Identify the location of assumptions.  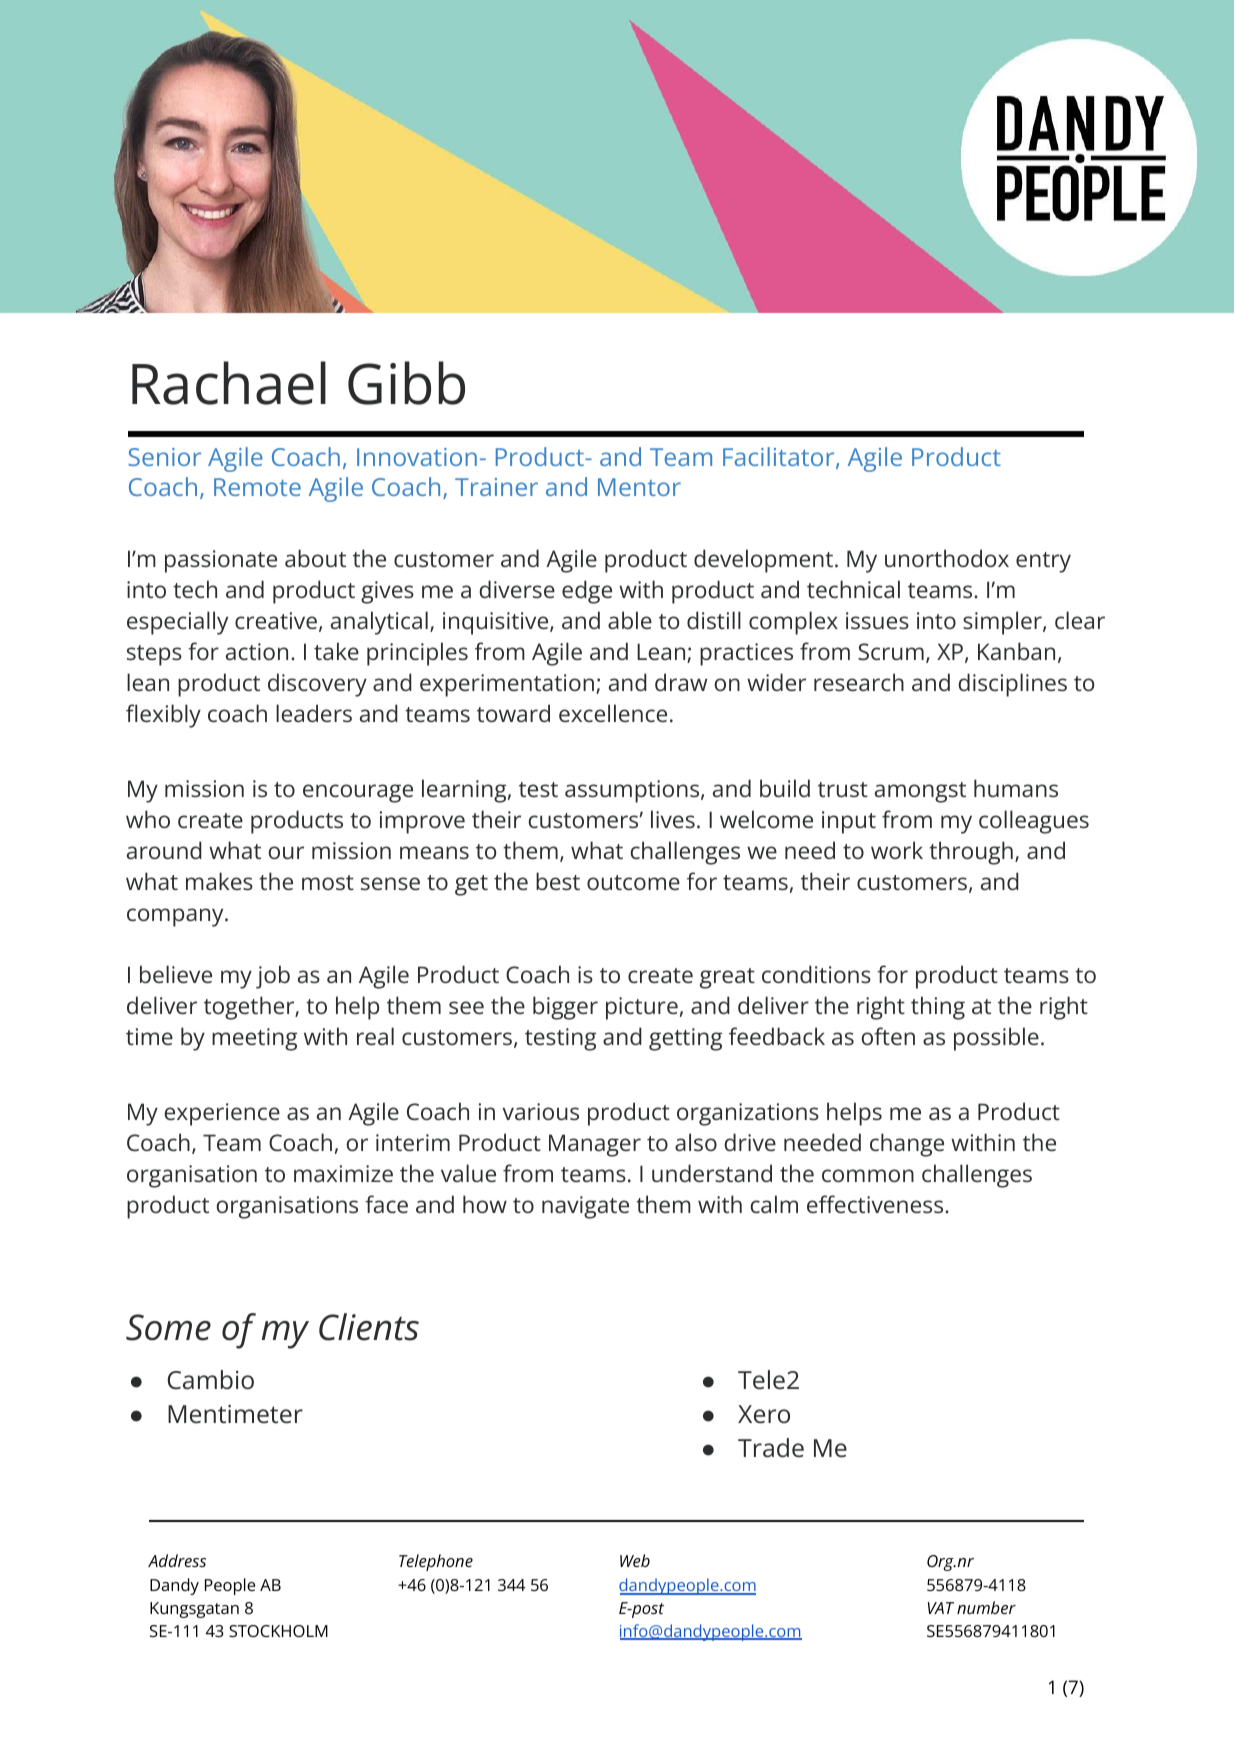
(633, 791).
